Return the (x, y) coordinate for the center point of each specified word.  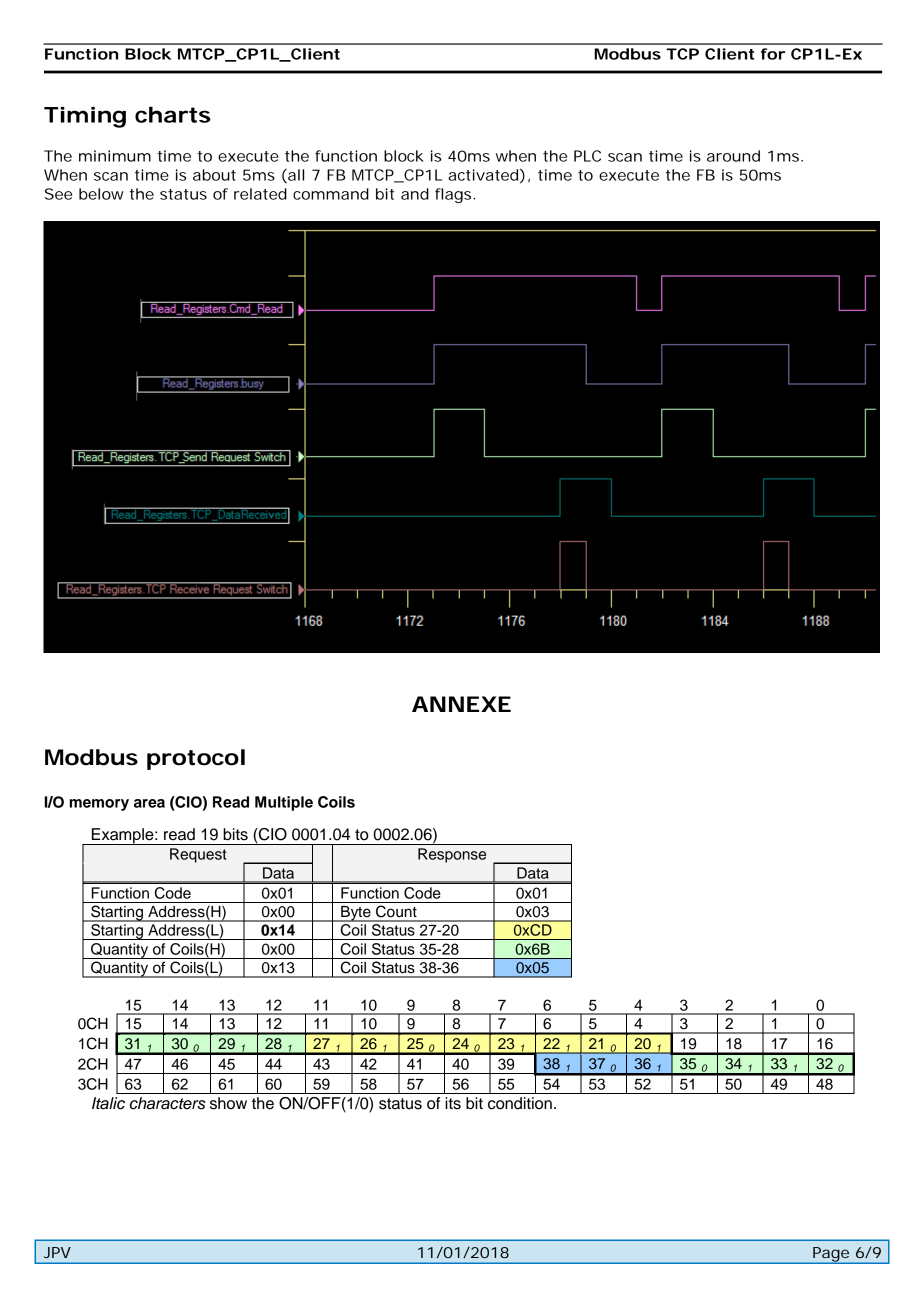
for (773, 54)
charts (173, 114)
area (149, 803)
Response (452, 855)
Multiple (284, 803)
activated (483, 175)
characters (168, 1103)
